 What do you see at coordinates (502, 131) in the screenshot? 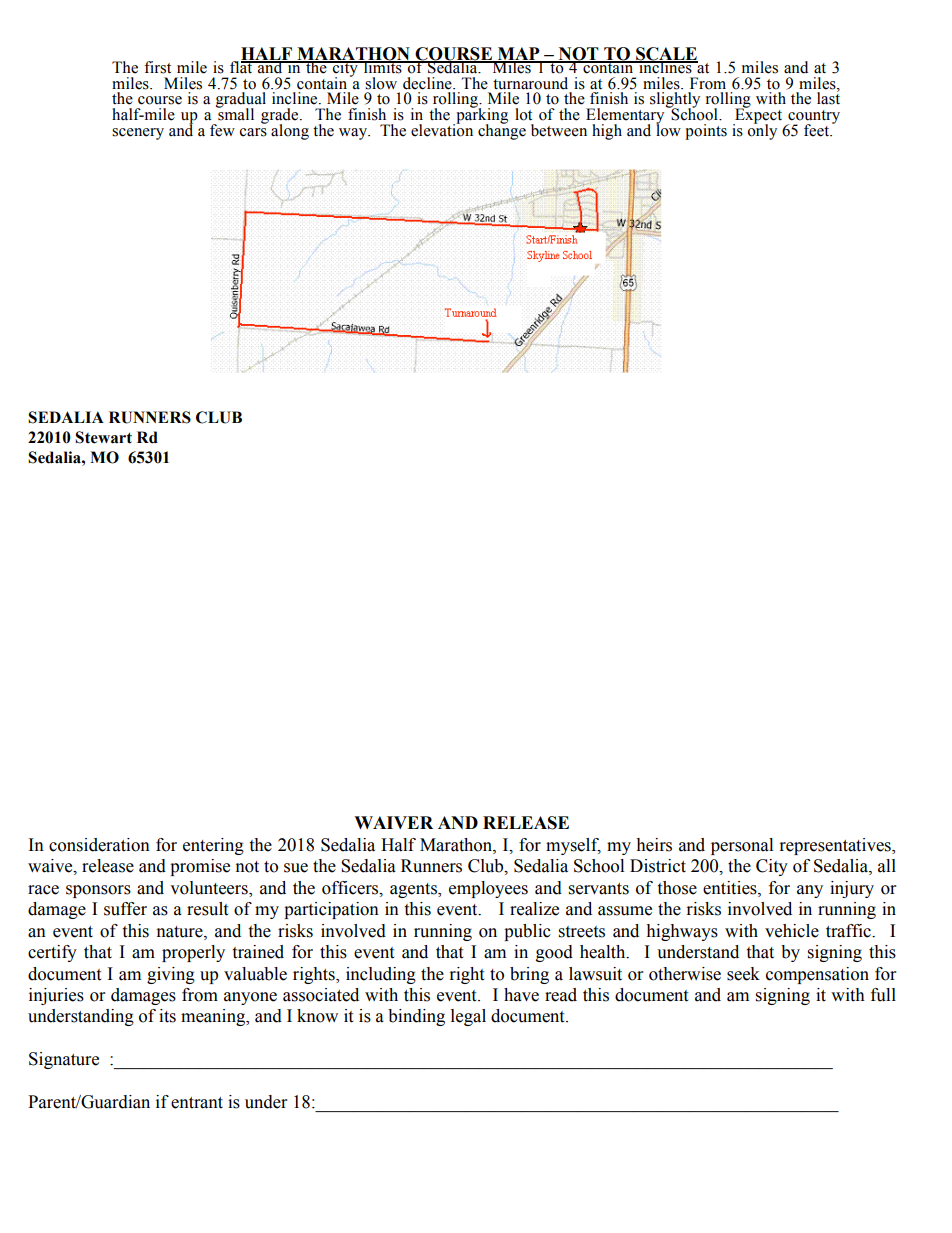
I see `change` at bounding box center [502, 131].
